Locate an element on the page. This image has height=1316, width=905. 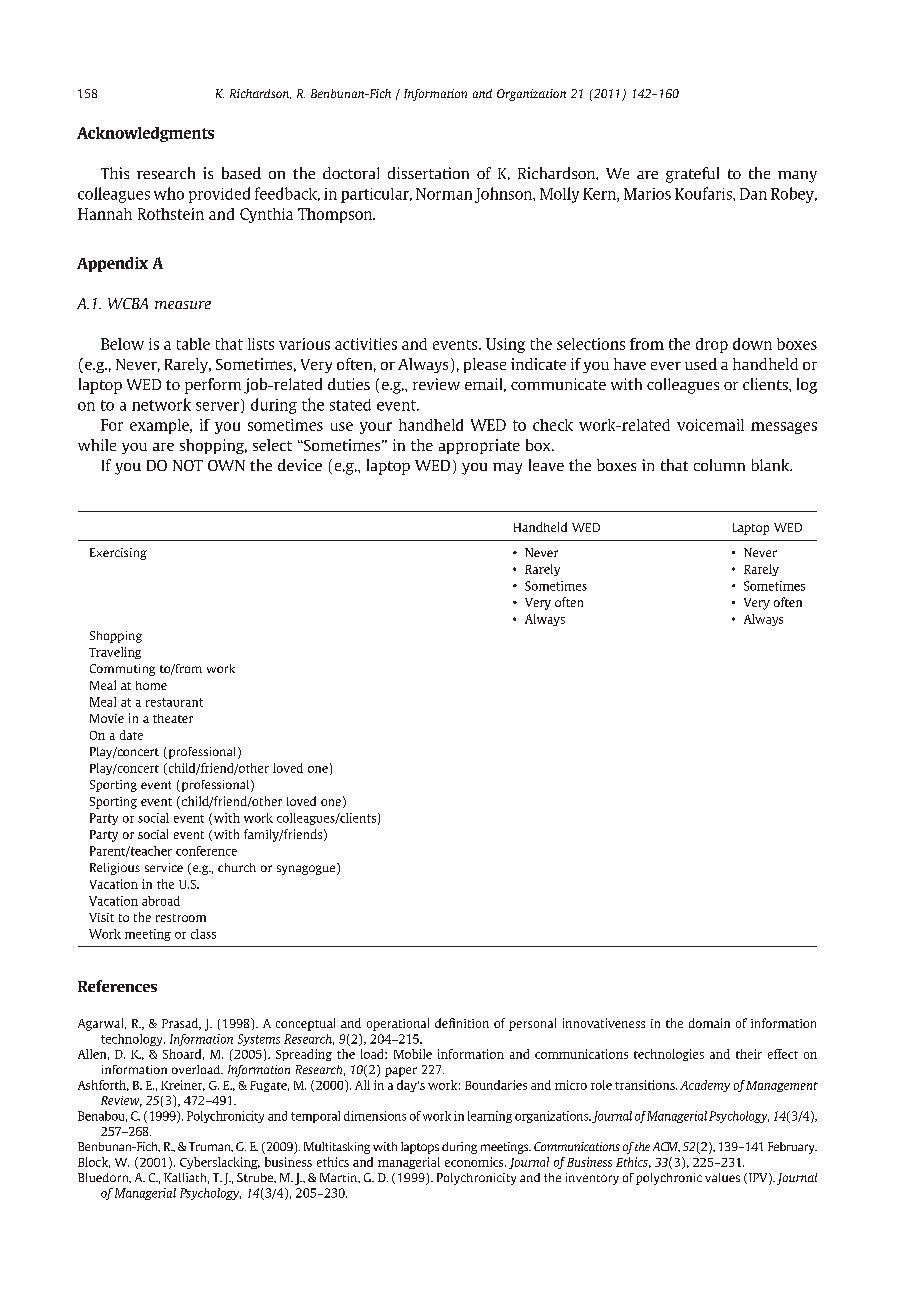
Truman is located at coordinates (211, 1147).
